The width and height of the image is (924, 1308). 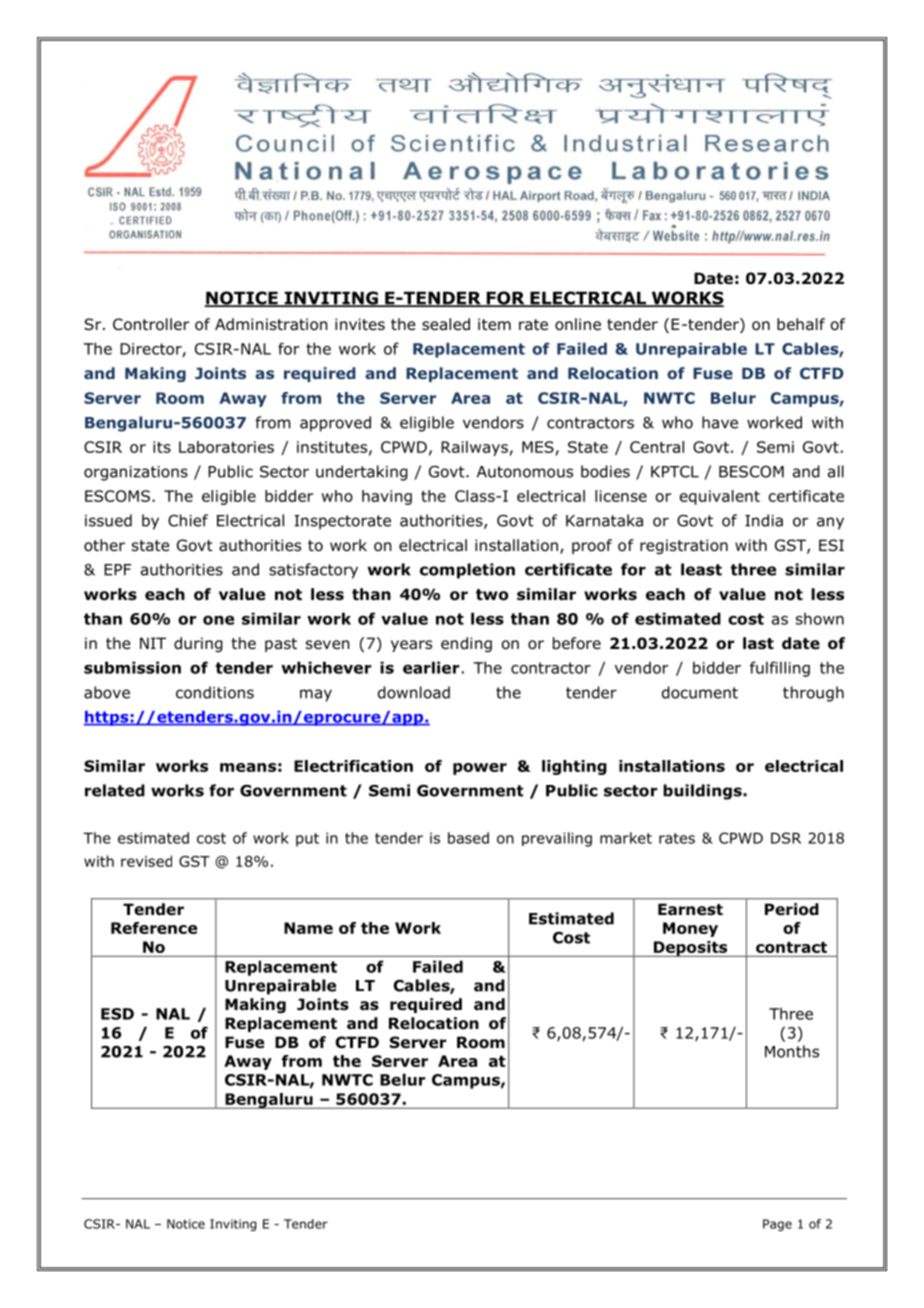 I want to click on behalf, so click(x=801, y=324).
